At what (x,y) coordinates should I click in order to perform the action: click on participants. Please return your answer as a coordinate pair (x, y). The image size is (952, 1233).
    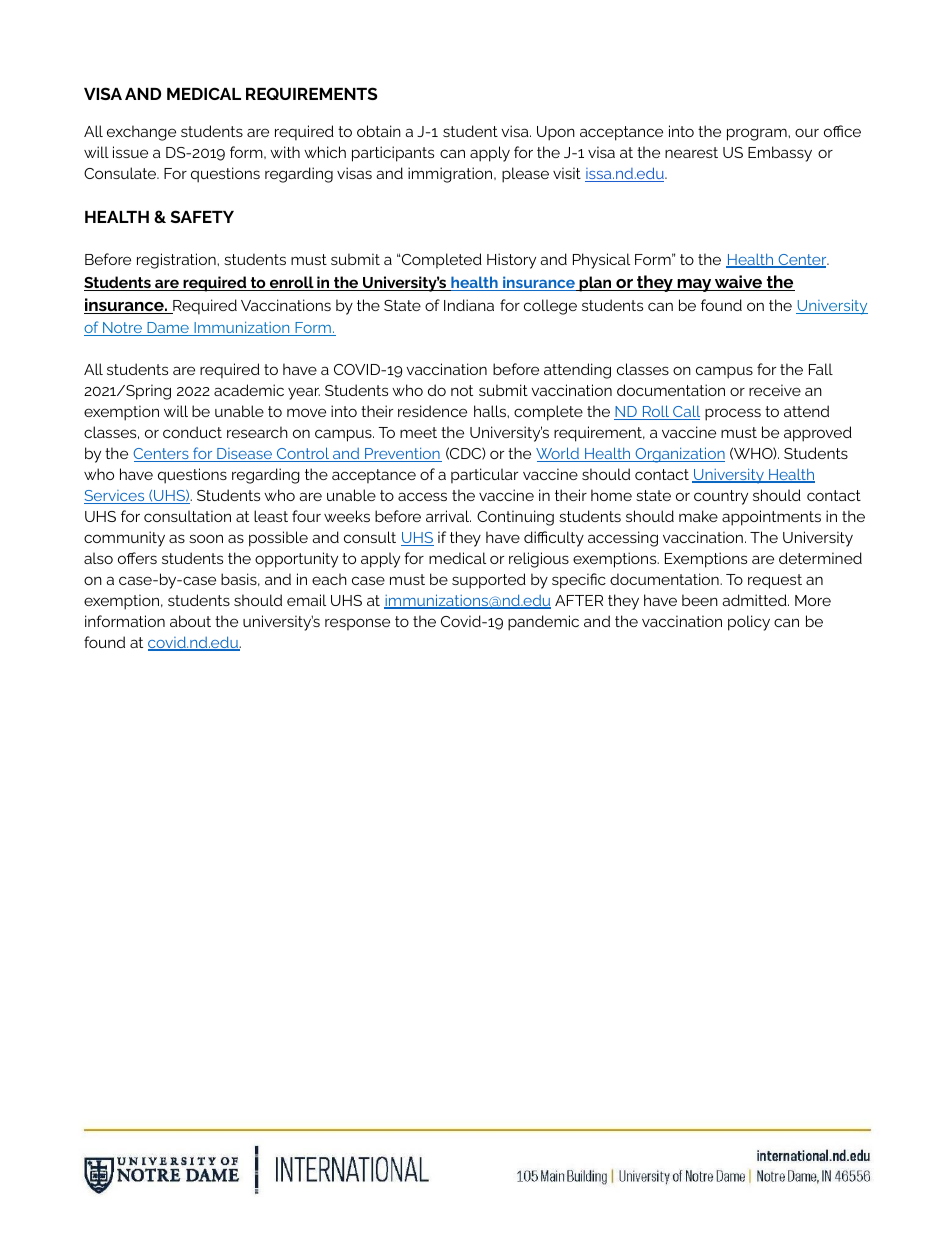
    Looking at the image, I should click on (393, 154).
